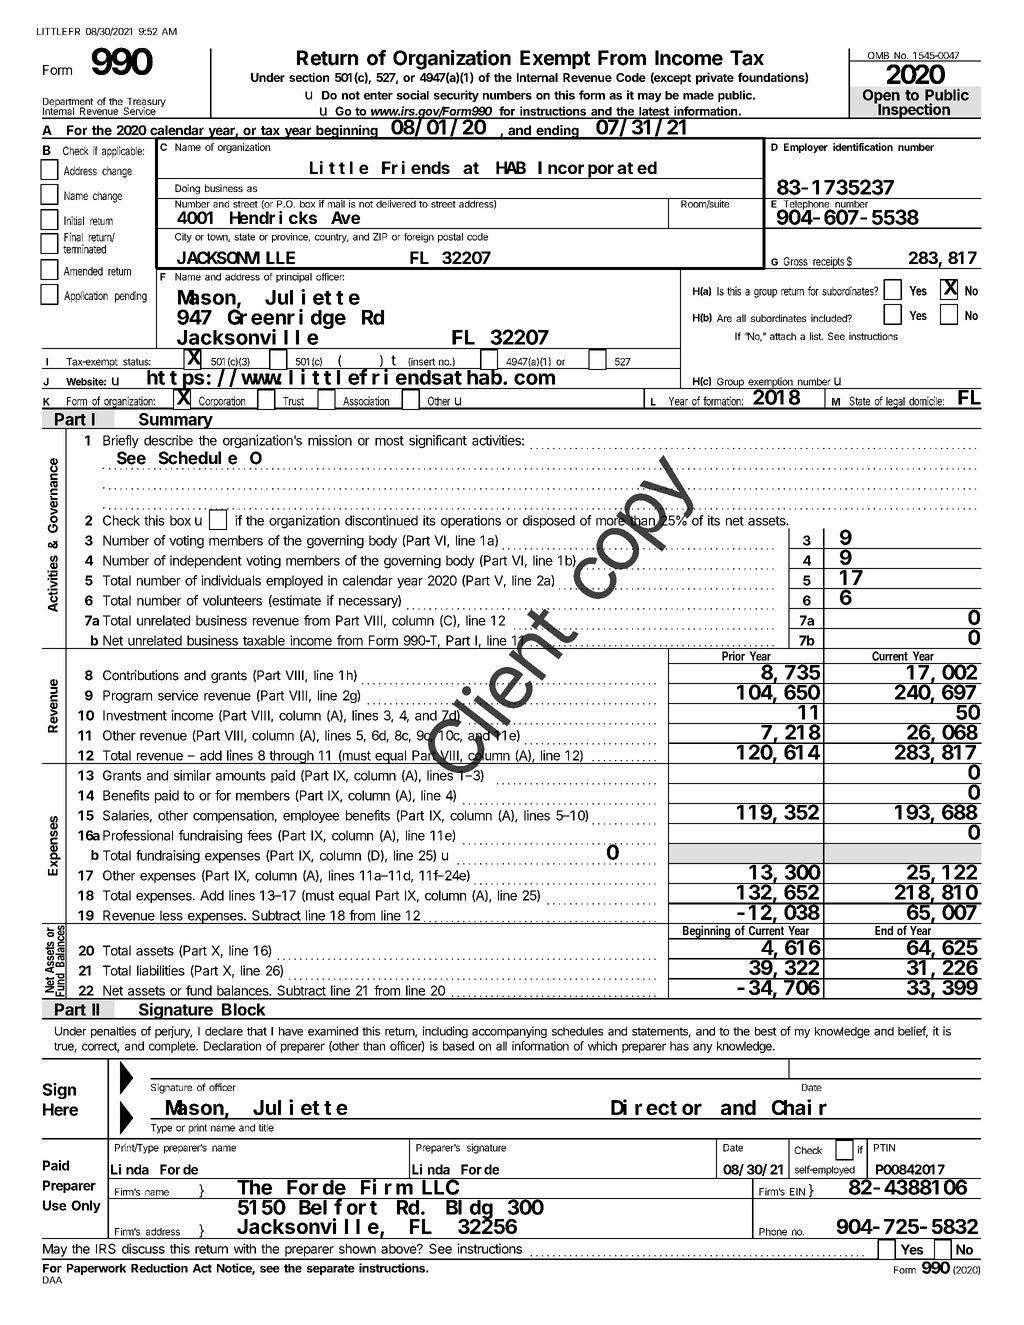 This page has height=1325, width=1024. I want to click on most, so click(389, 441).
